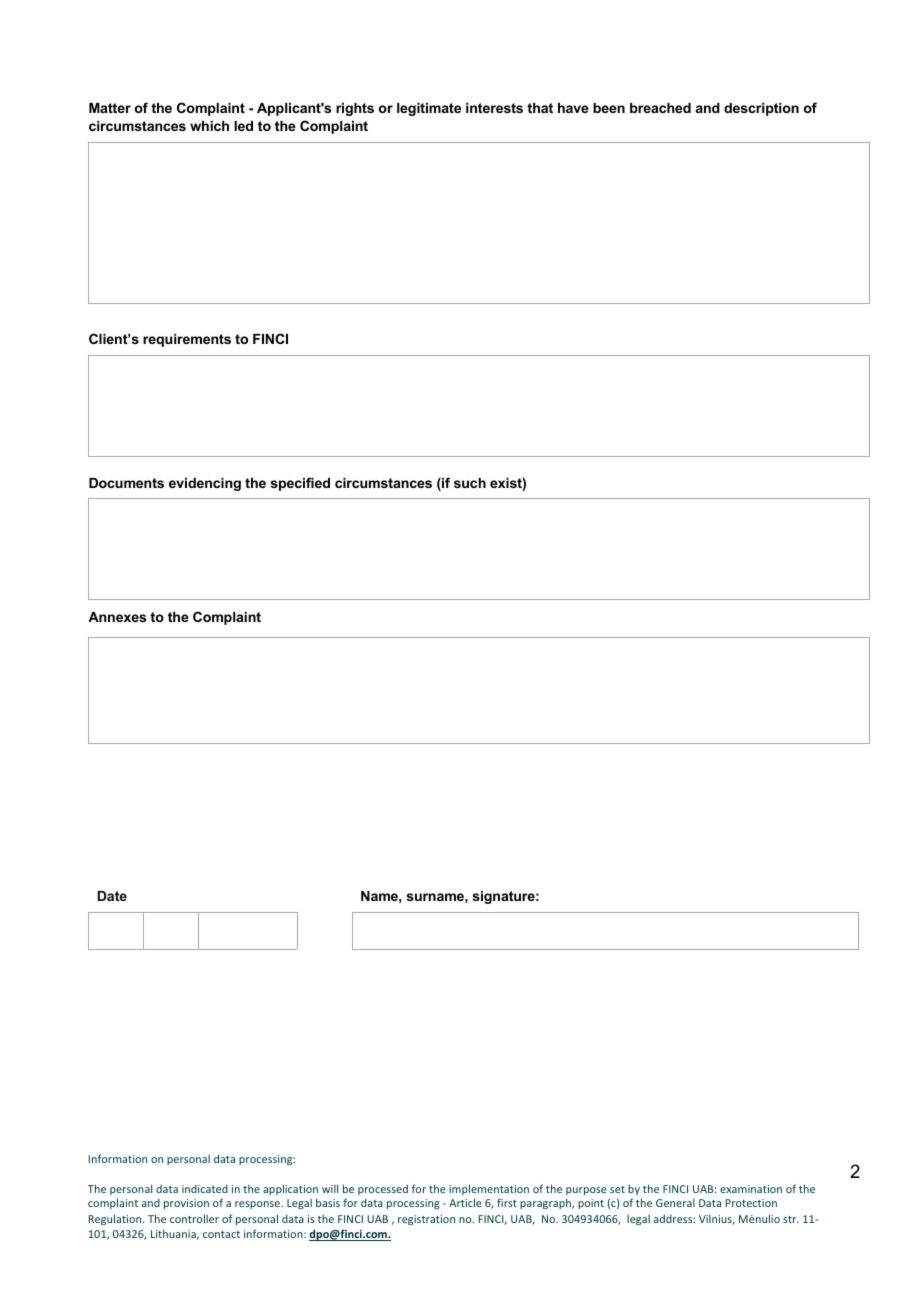 The image size is (924, 1308). What do you see at coordinates (383, 1189) in the screenshot?
I see `processed` at bounding box center [383, 1189].
